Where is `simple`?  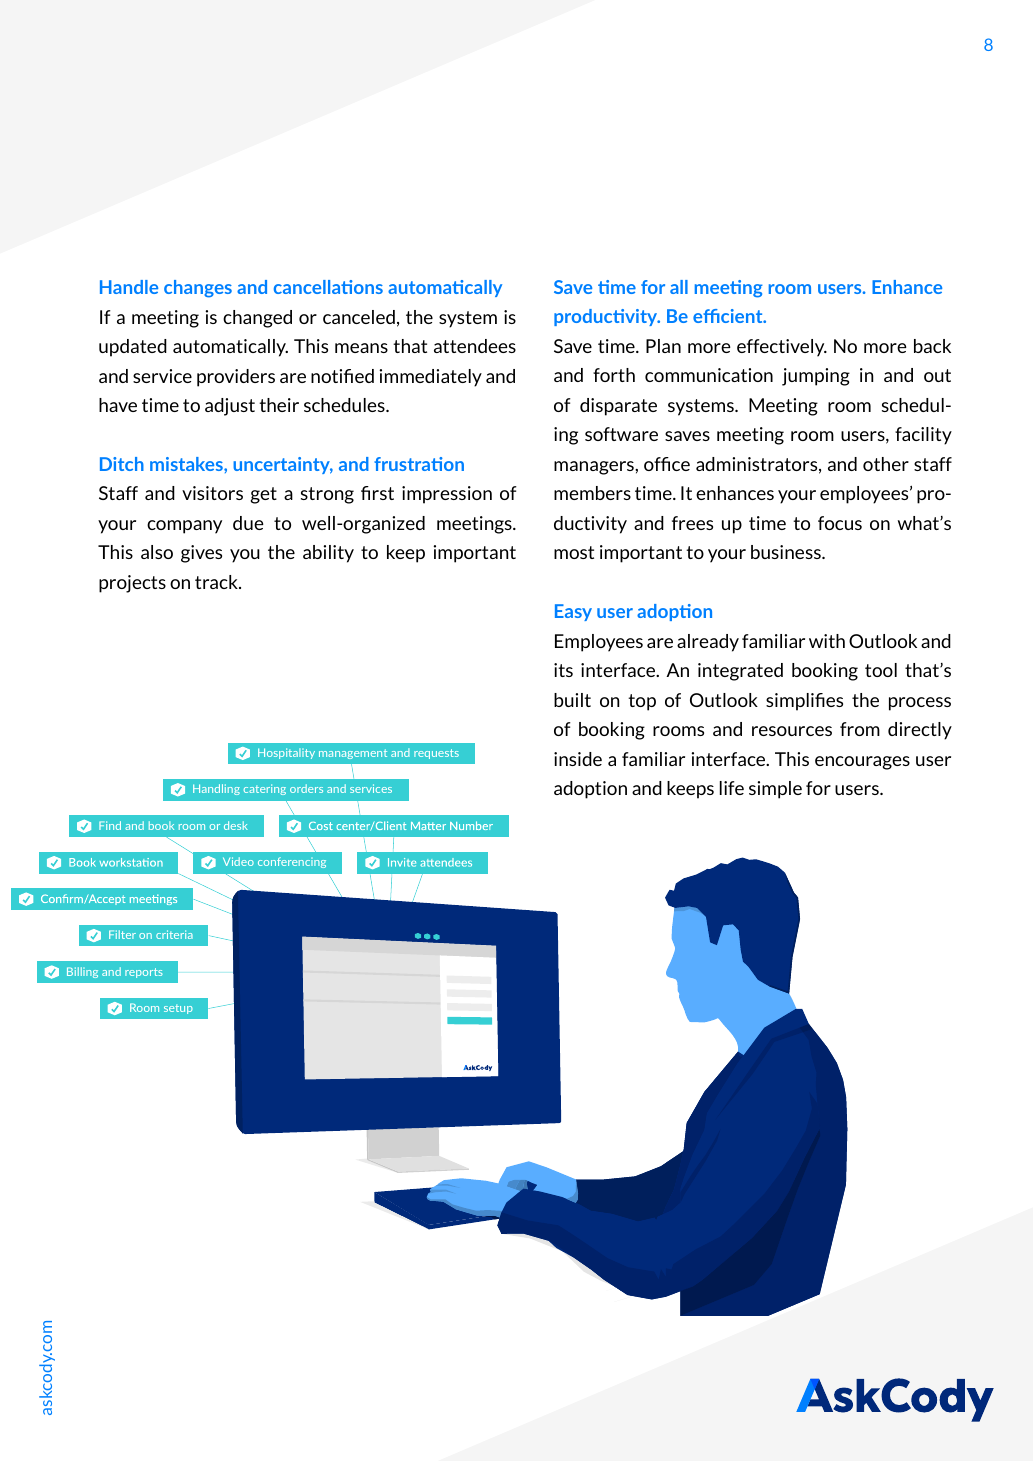
simple is located at coordinates (775, 790).
